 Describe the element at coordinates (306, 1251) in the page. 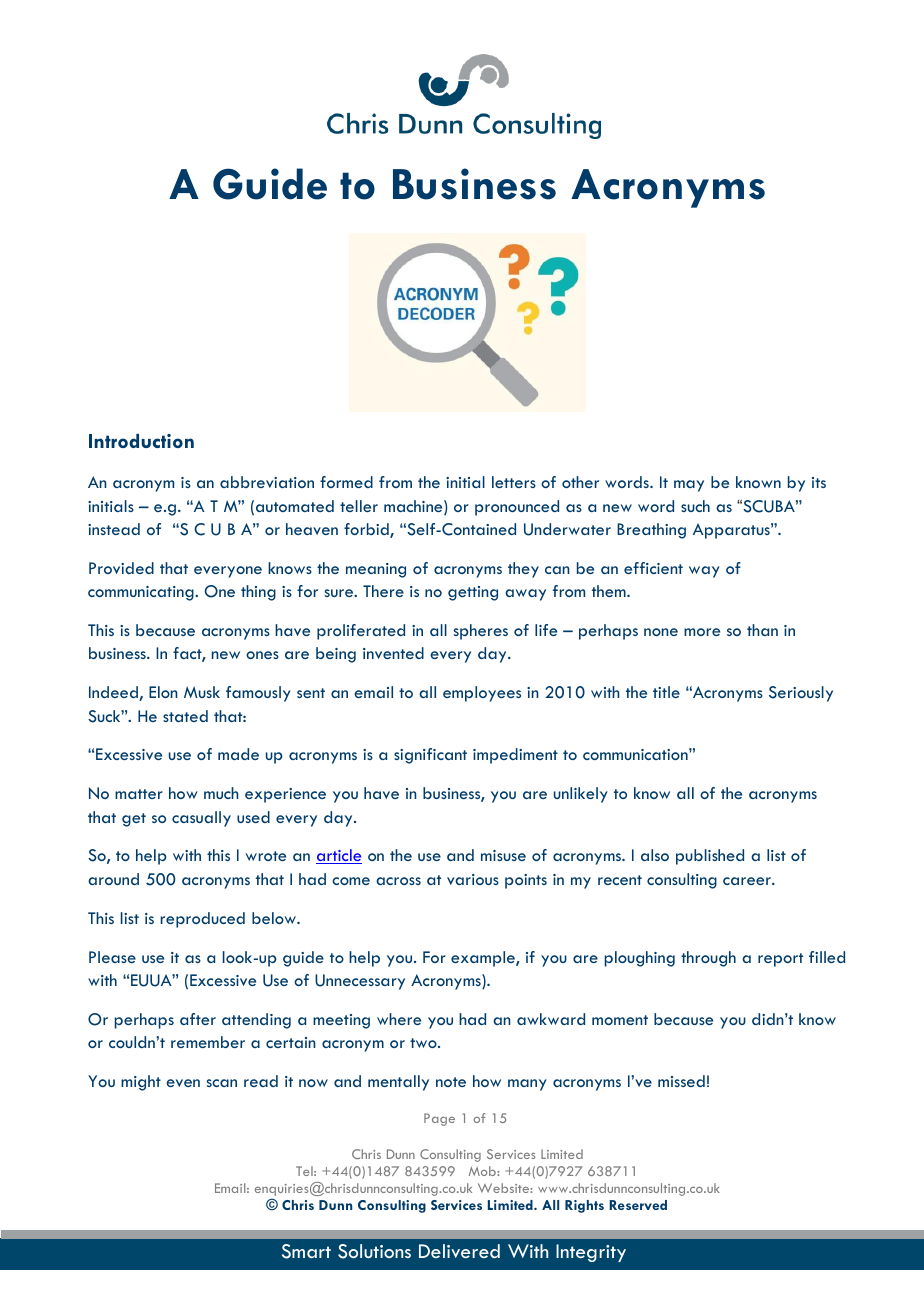

I see `Smart` at that location.
